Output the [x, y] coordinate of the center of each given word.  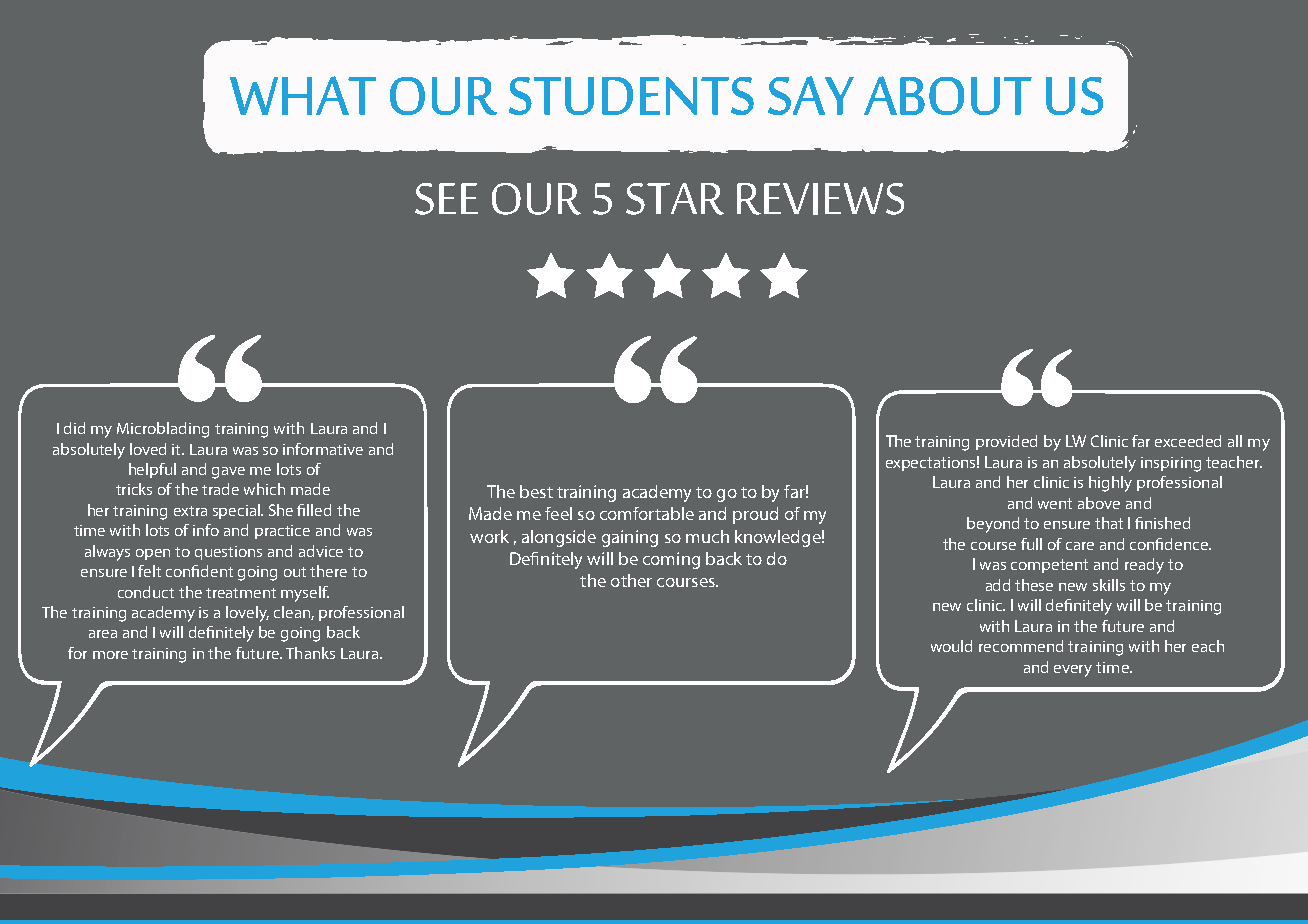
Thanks [310, 653]
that [1109, 523]
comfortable [647, 513]
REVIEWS [820, 199]
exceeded [1188, 441]
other [631, 580]
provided [1006, 442]
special [238, 511]
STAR [675, 199]
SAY [811, 95]
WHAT [303, 95]
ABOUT [948, 95]
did [74, 428]
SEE [446, 199]
